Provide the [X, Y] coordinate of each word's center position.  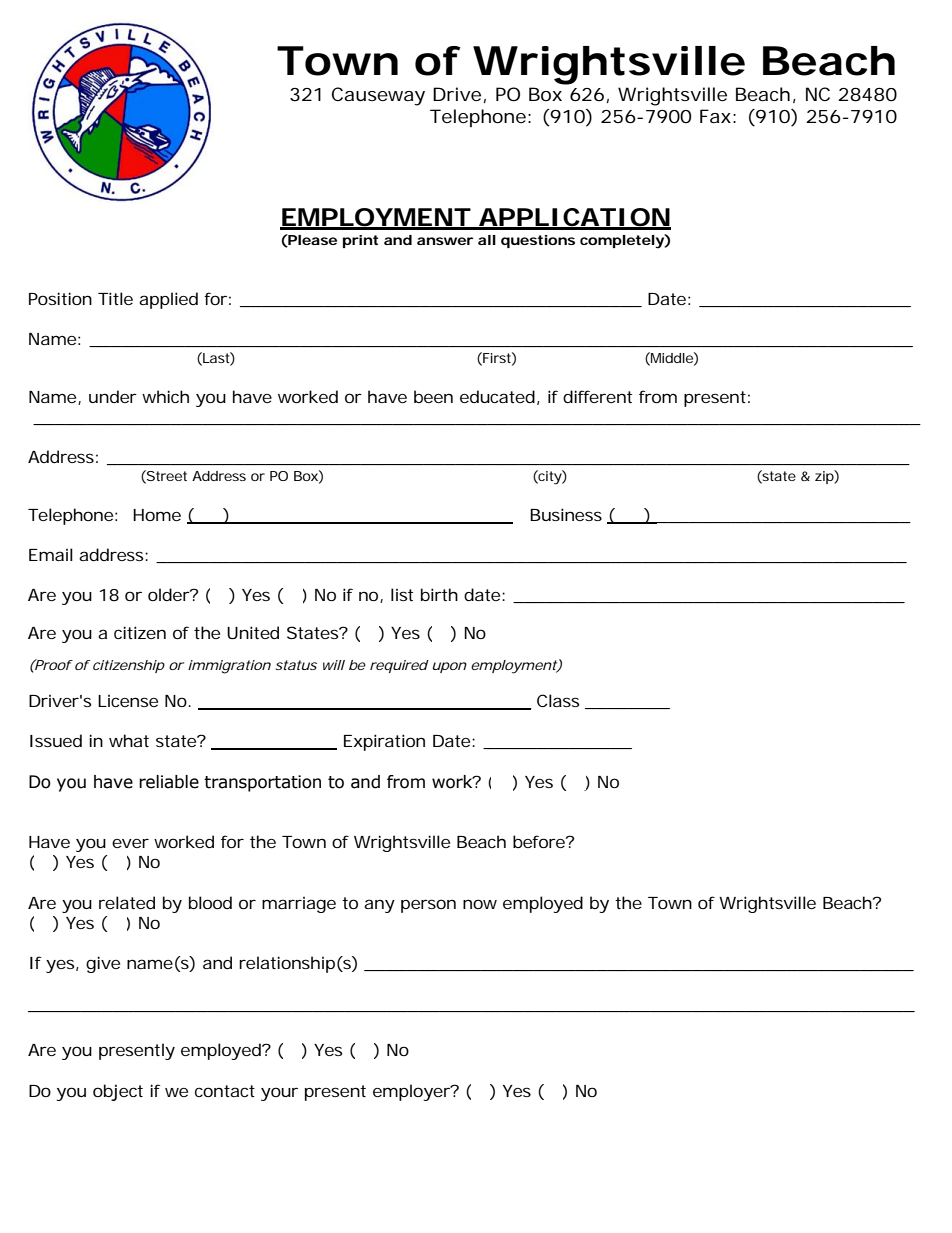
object [118, 1092]
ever [130, 843]
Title [115, 298]
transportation [262, 783]
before [541, 841]
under [113, 396]
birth [439, 594]
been [433, 396]
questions [538, 241]
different [597, 396]
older [170, 594]
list [402, 594]
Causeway [378, 96]
